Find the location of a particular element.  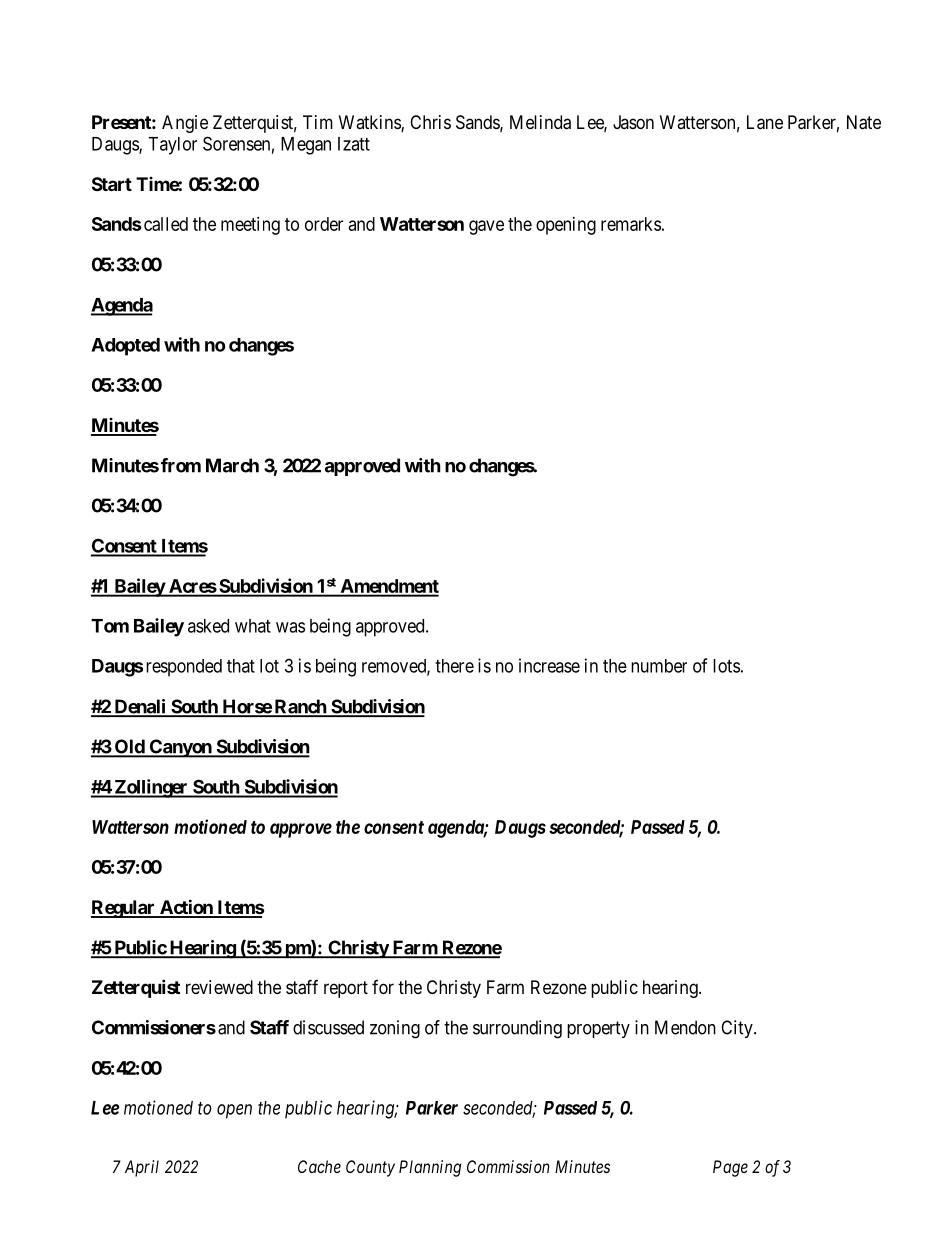

April is located at coordinates (142, 1168).
